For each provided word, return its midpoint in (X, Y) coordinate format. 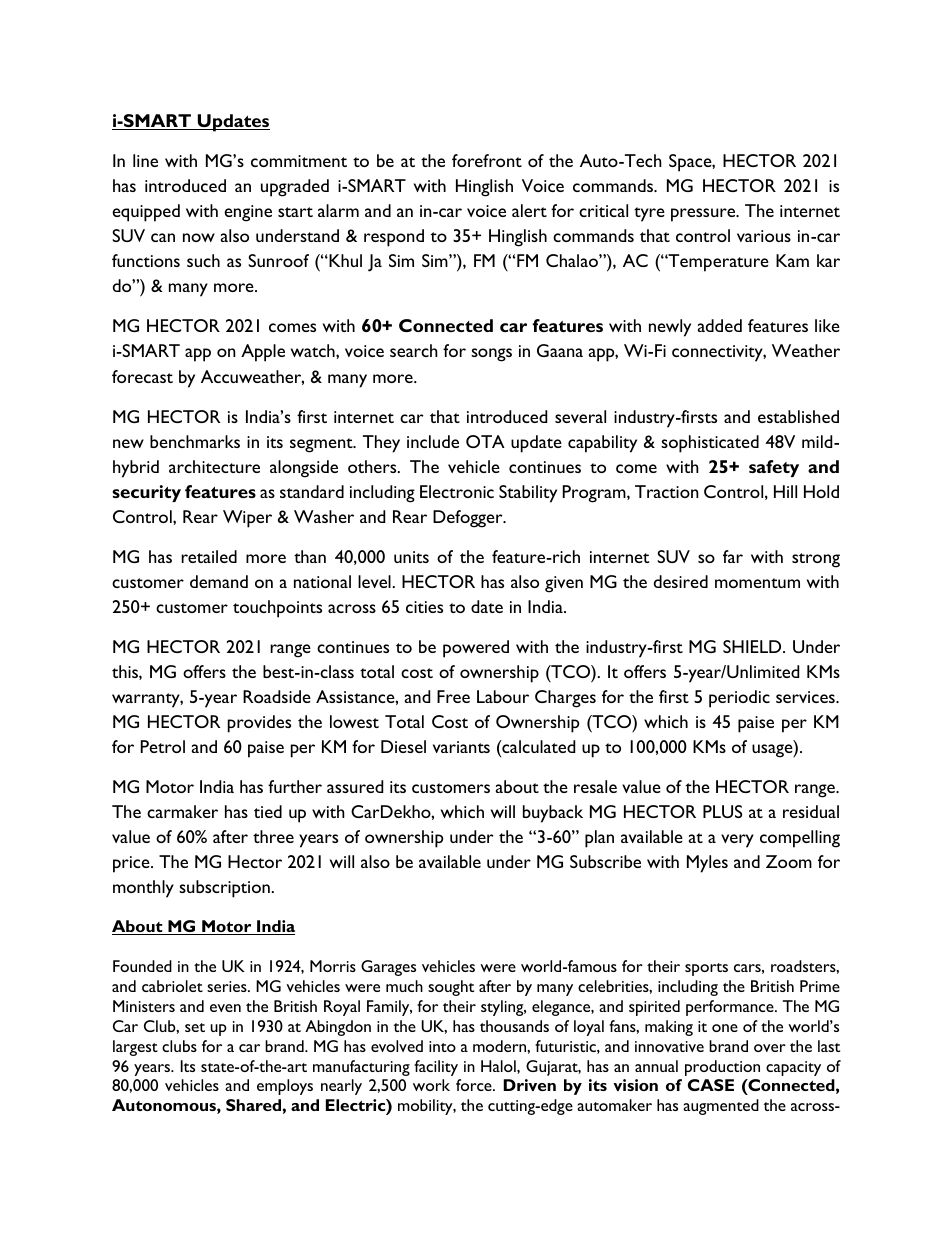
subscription (224, 889)
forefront (487, 160)
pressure (704, 215)
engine (248, 213)
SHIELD (753, 646)
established (798, 416)
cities (424, 607)
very (737, 841)
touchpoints (277, 609)
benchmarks (195, 441)
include (433, 441)
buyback (553, 814)
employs (285, 1087)
